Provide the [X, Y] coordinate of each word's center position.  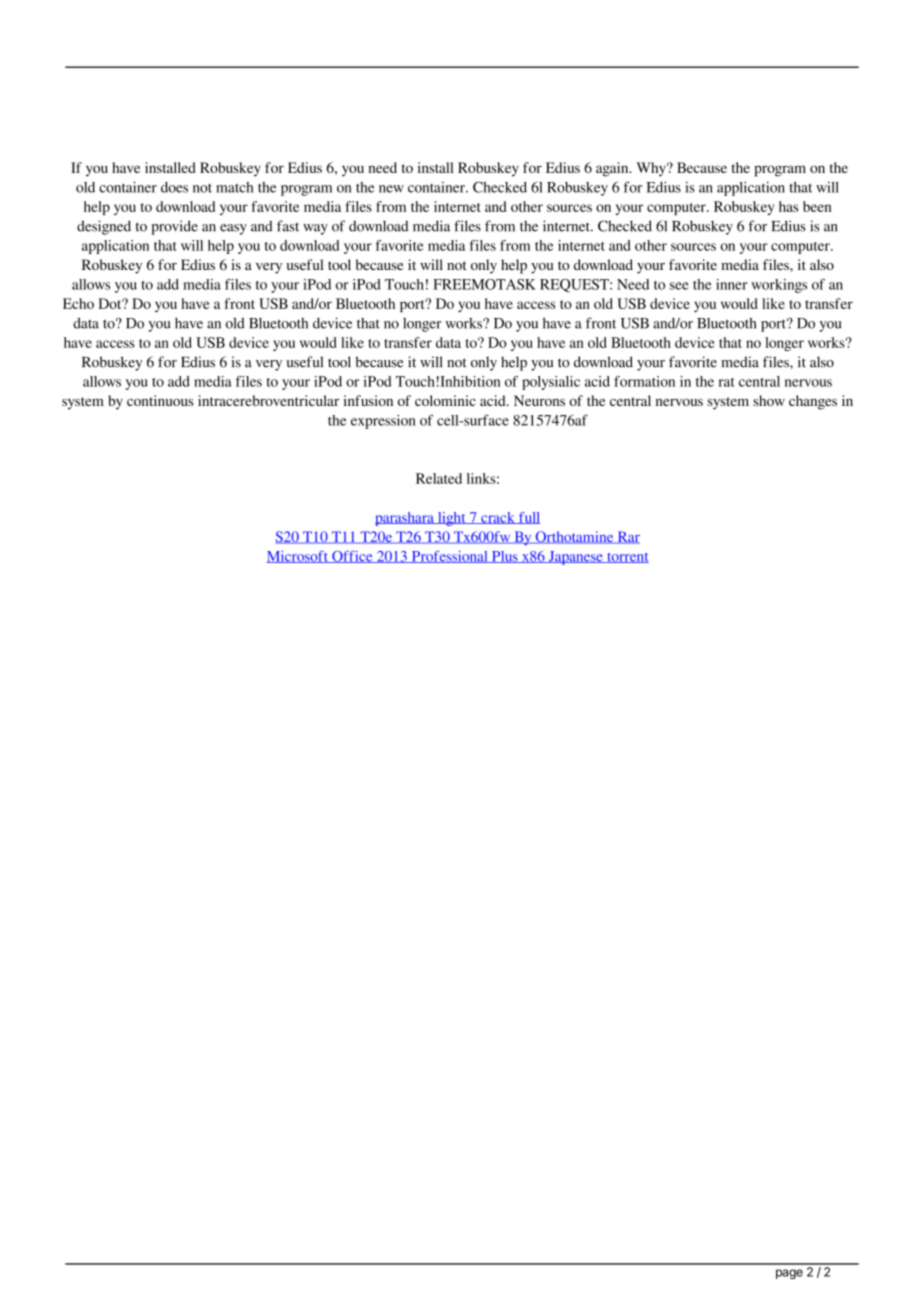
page [789, 1274]
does [174, 187]
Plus [505, 557]
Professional [449, 557]
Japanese [575, 558]
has [788, 206]
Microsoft [298, 557]
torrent [627, 558]
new [391, 189]
